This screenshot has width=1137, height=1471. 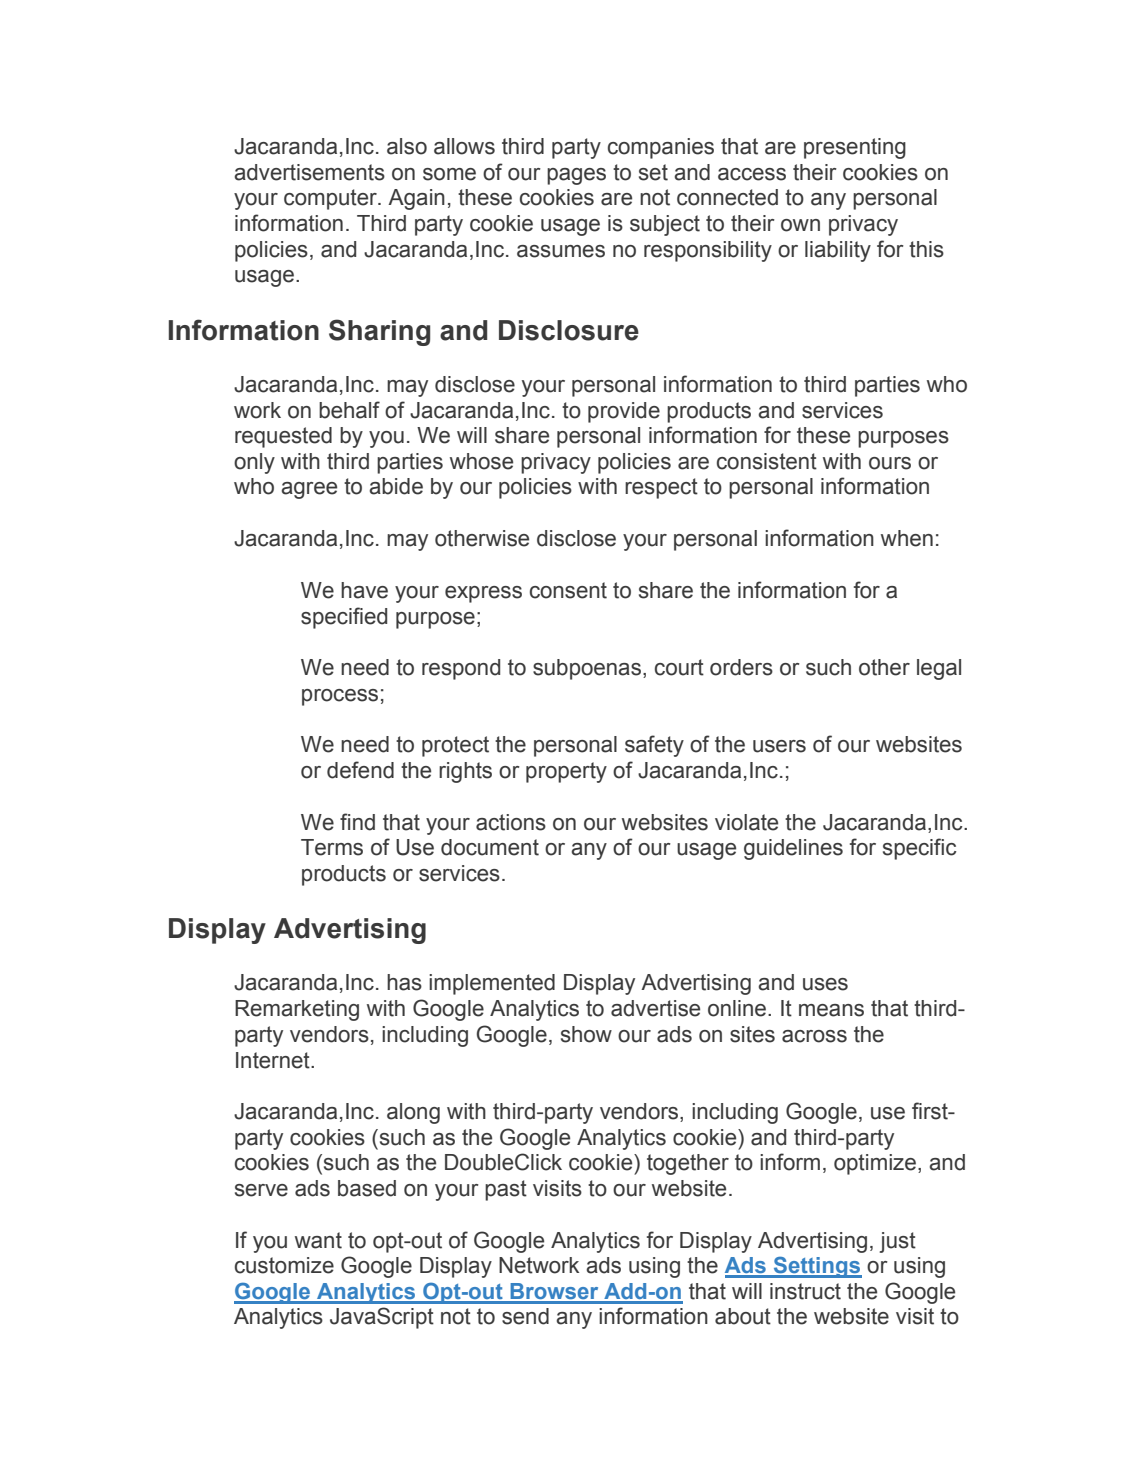 I want to click on computer, so click(x=331, y=199).
